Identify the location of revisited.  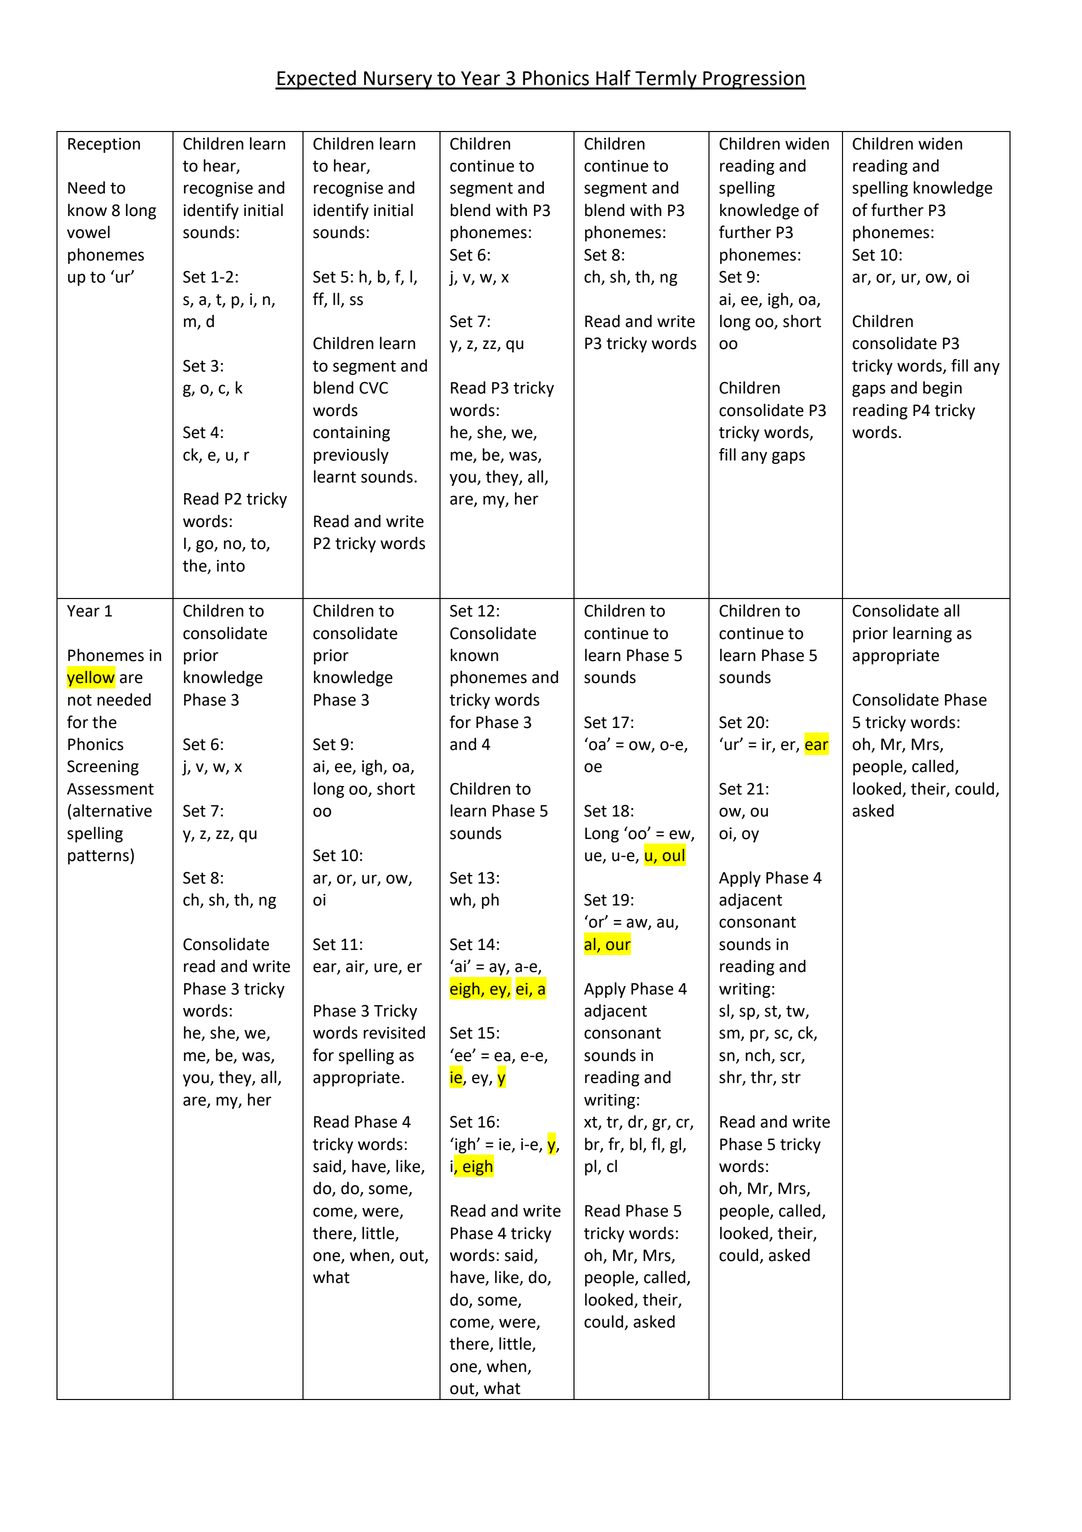
(394, 1032).
